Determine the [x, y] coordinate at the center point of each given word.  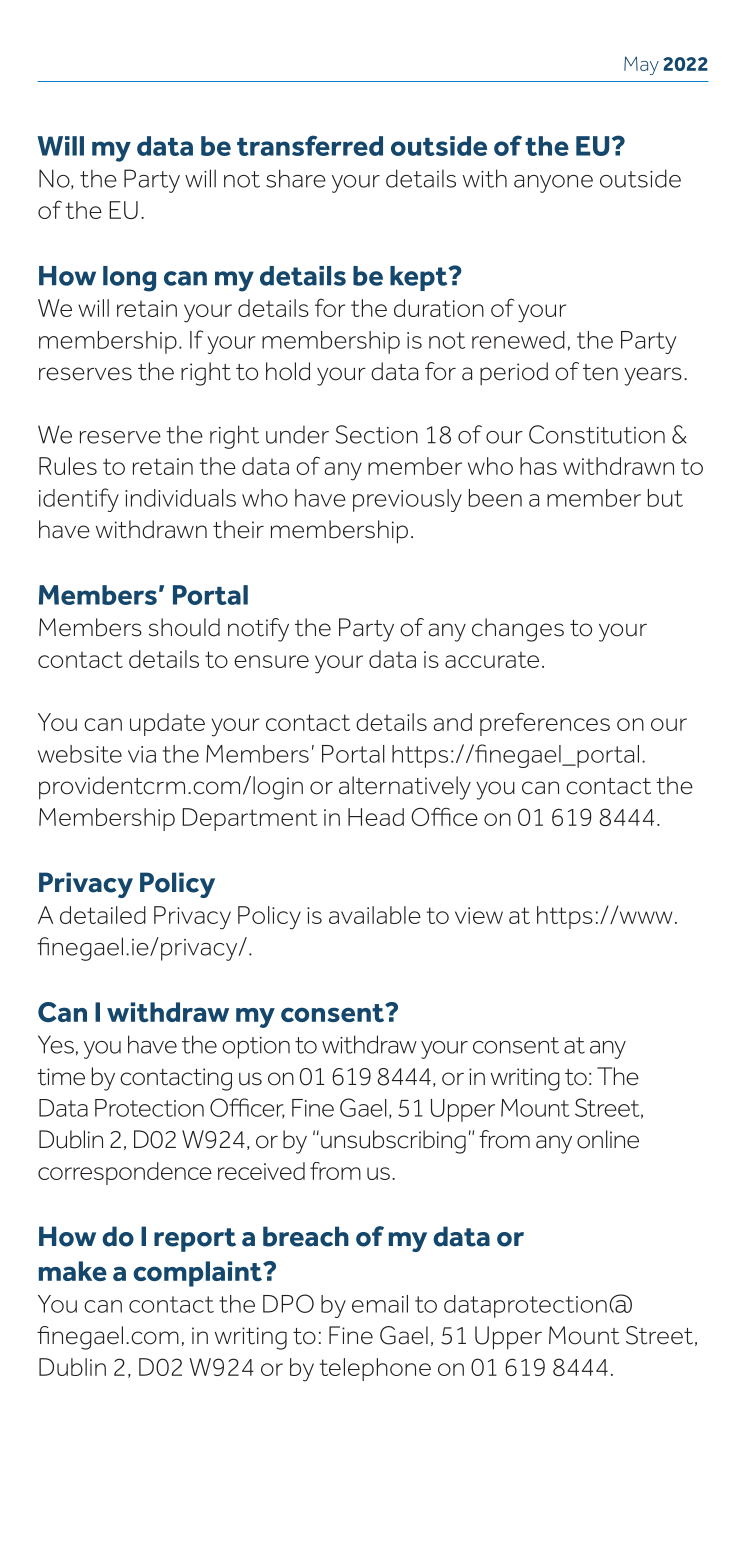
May [641, 65]
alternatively [405, 788]
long [129, 279]
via [142, 754]
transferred [310, 145]
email [380, 1304]
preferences [545, 724]
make [73, 1271]
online [608, 1139]
